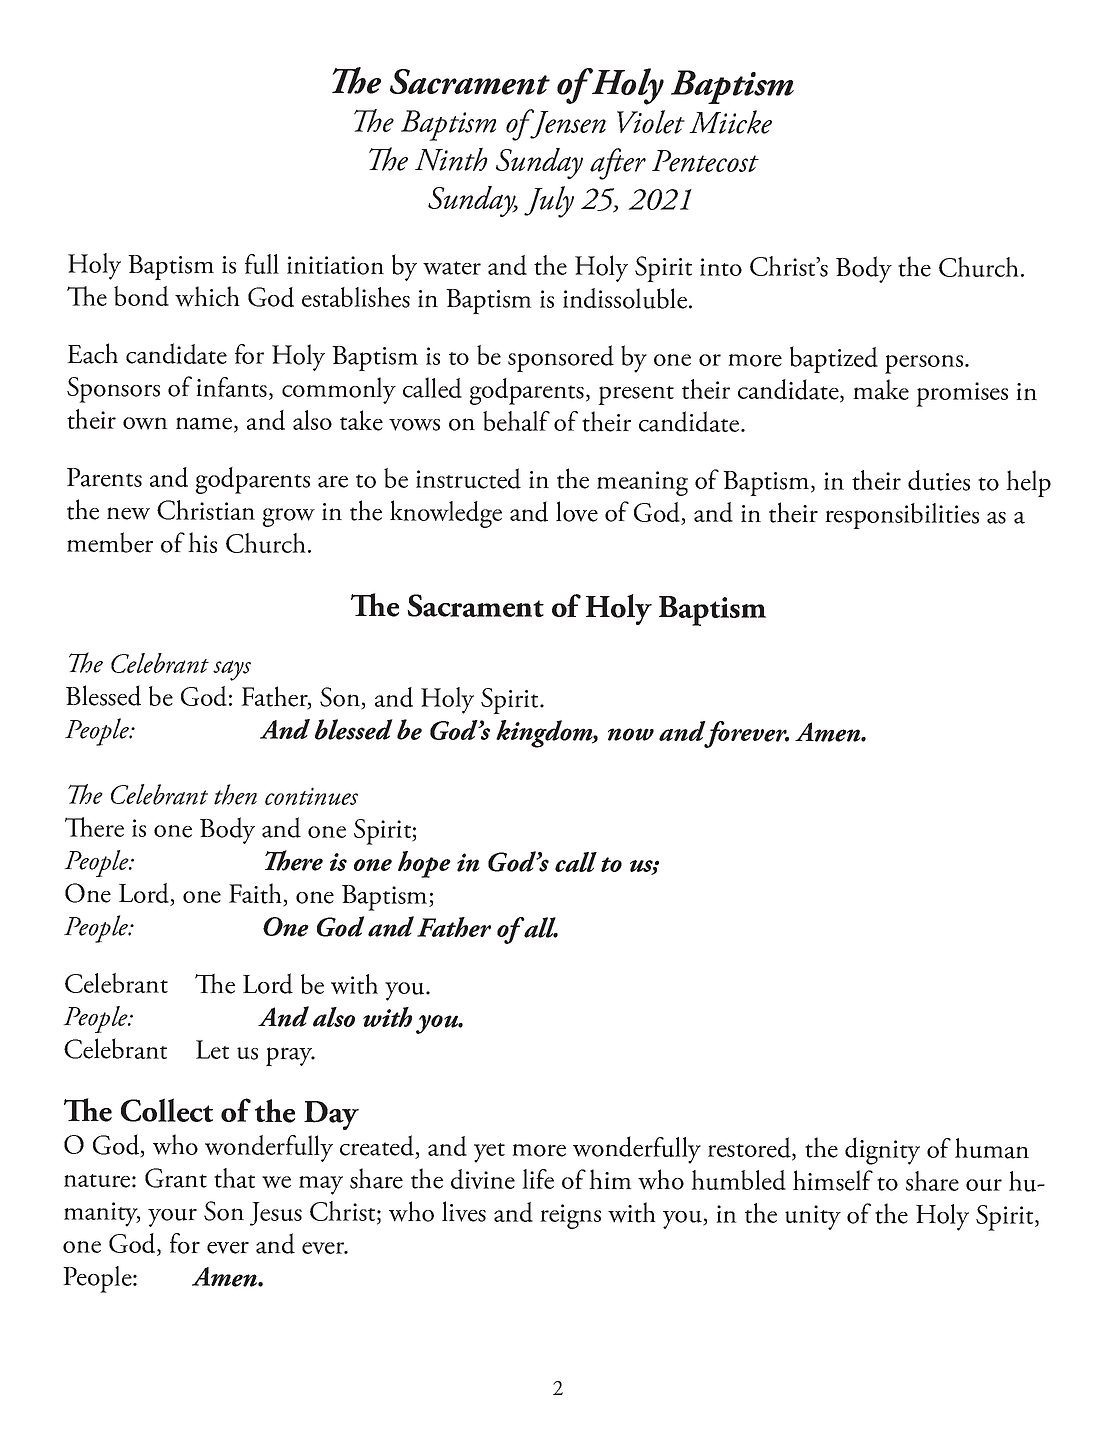  What do you see at coordinates (705, 161) in the image?
I see `Pentecost` at bounding box center [705, 161].
